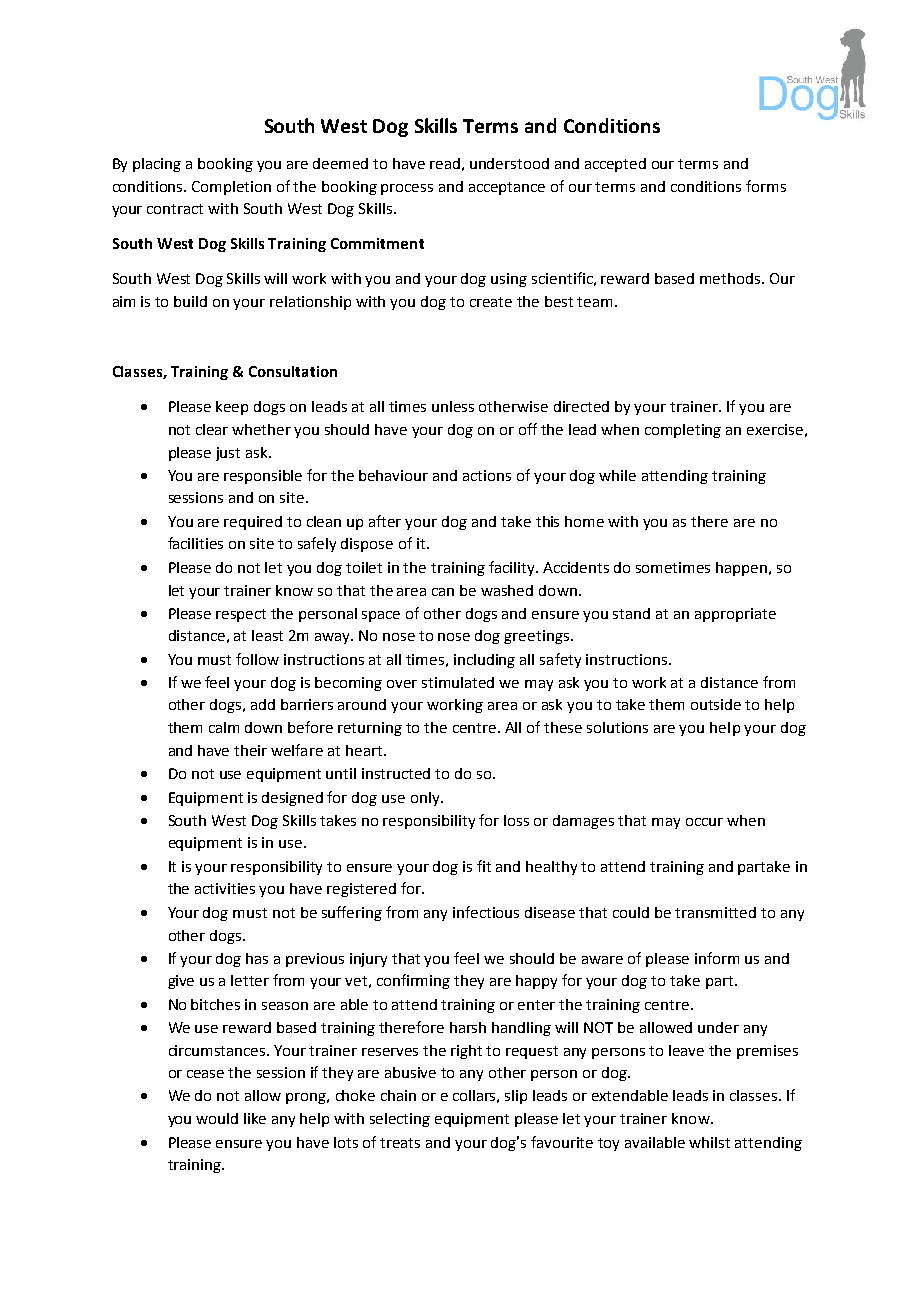 The height and width of the image is (1308, 924). I want to click on can, so click(443, 592).
